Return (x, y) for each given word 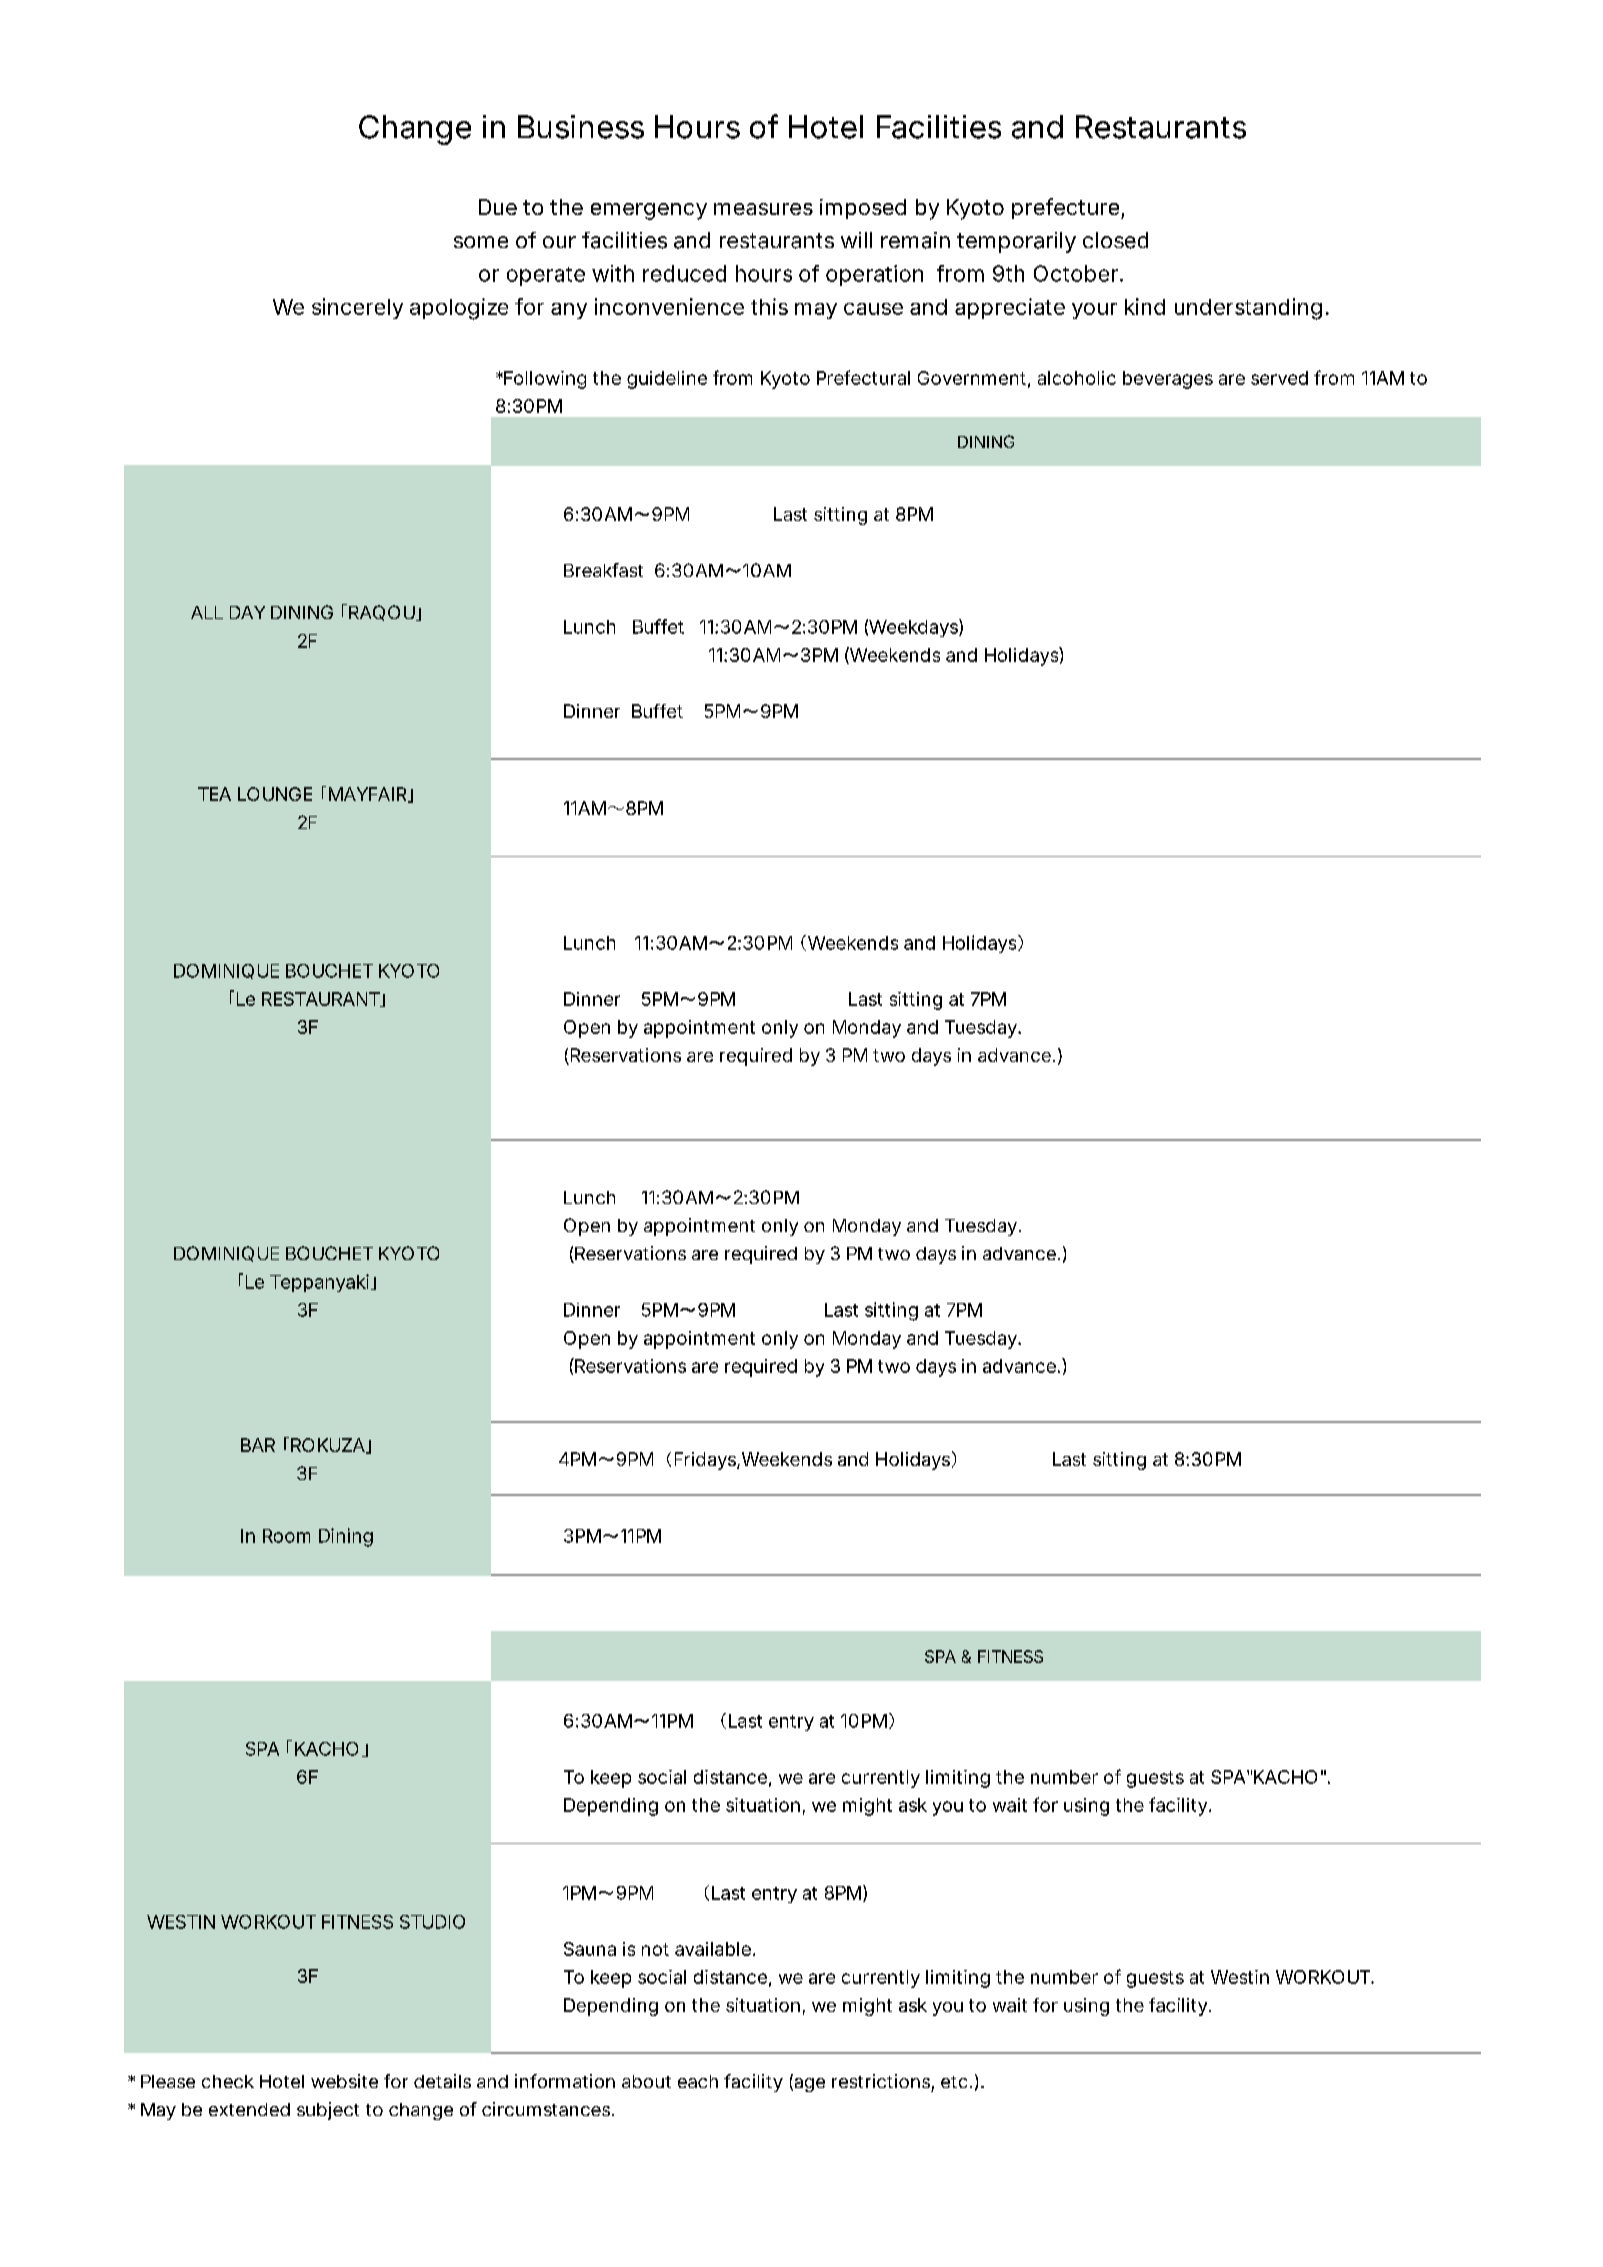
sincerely (357, 308)
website (344, 2081)
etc (954, 2082)
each (698, 2081)
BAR (258, 1445)
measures (763, 209)
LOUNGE (275, 794)
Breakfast (603, 570)
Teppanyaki (319, 1283)
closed (1115, 240)
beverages (1168, 380)
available (713, 1949)
